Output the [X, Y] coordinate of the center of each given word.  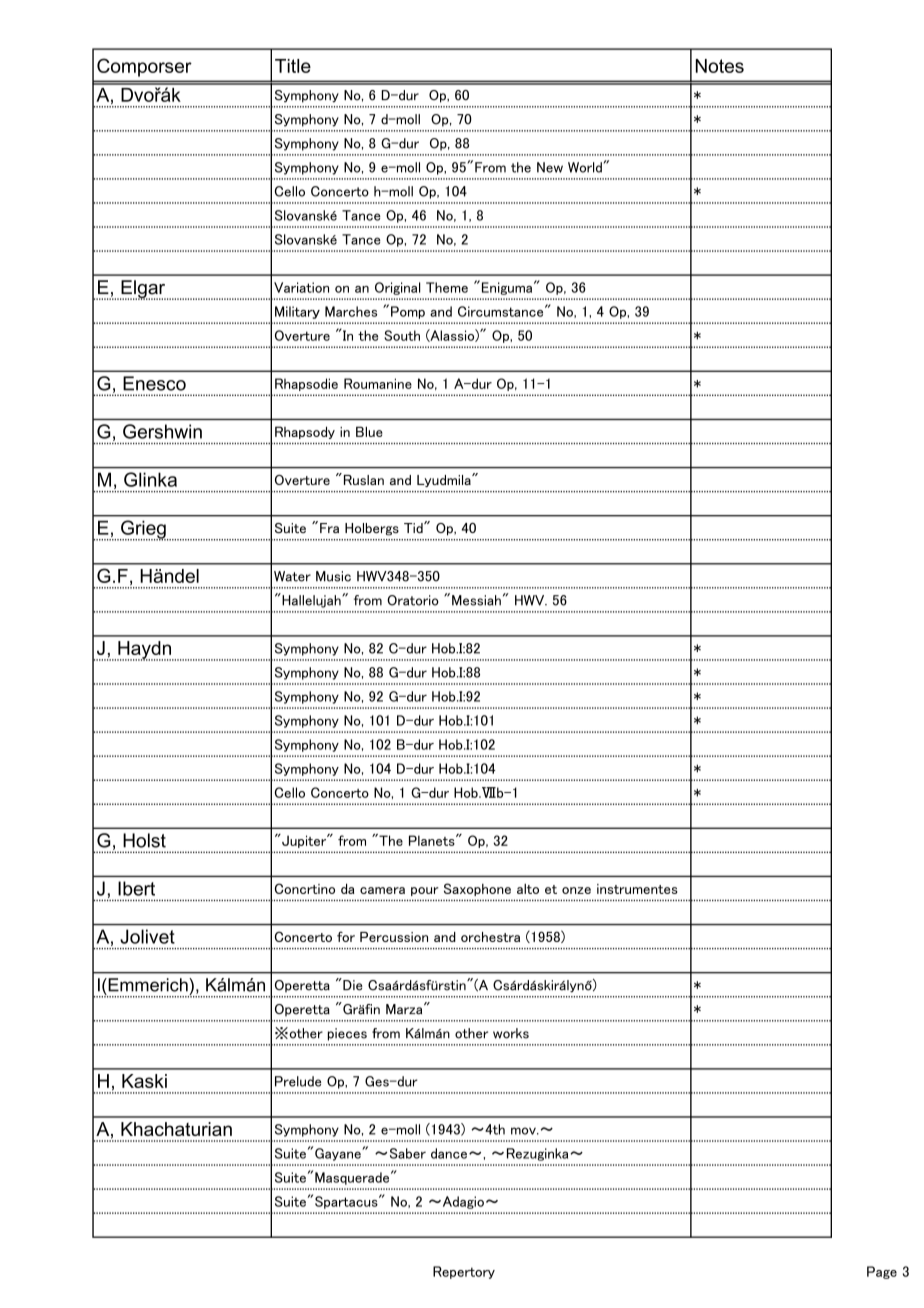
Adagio [462, 1202]
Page [882, 1272]
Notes [720, 66]
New [550, 167]
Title [293, 66]
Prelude [298, 1081]
